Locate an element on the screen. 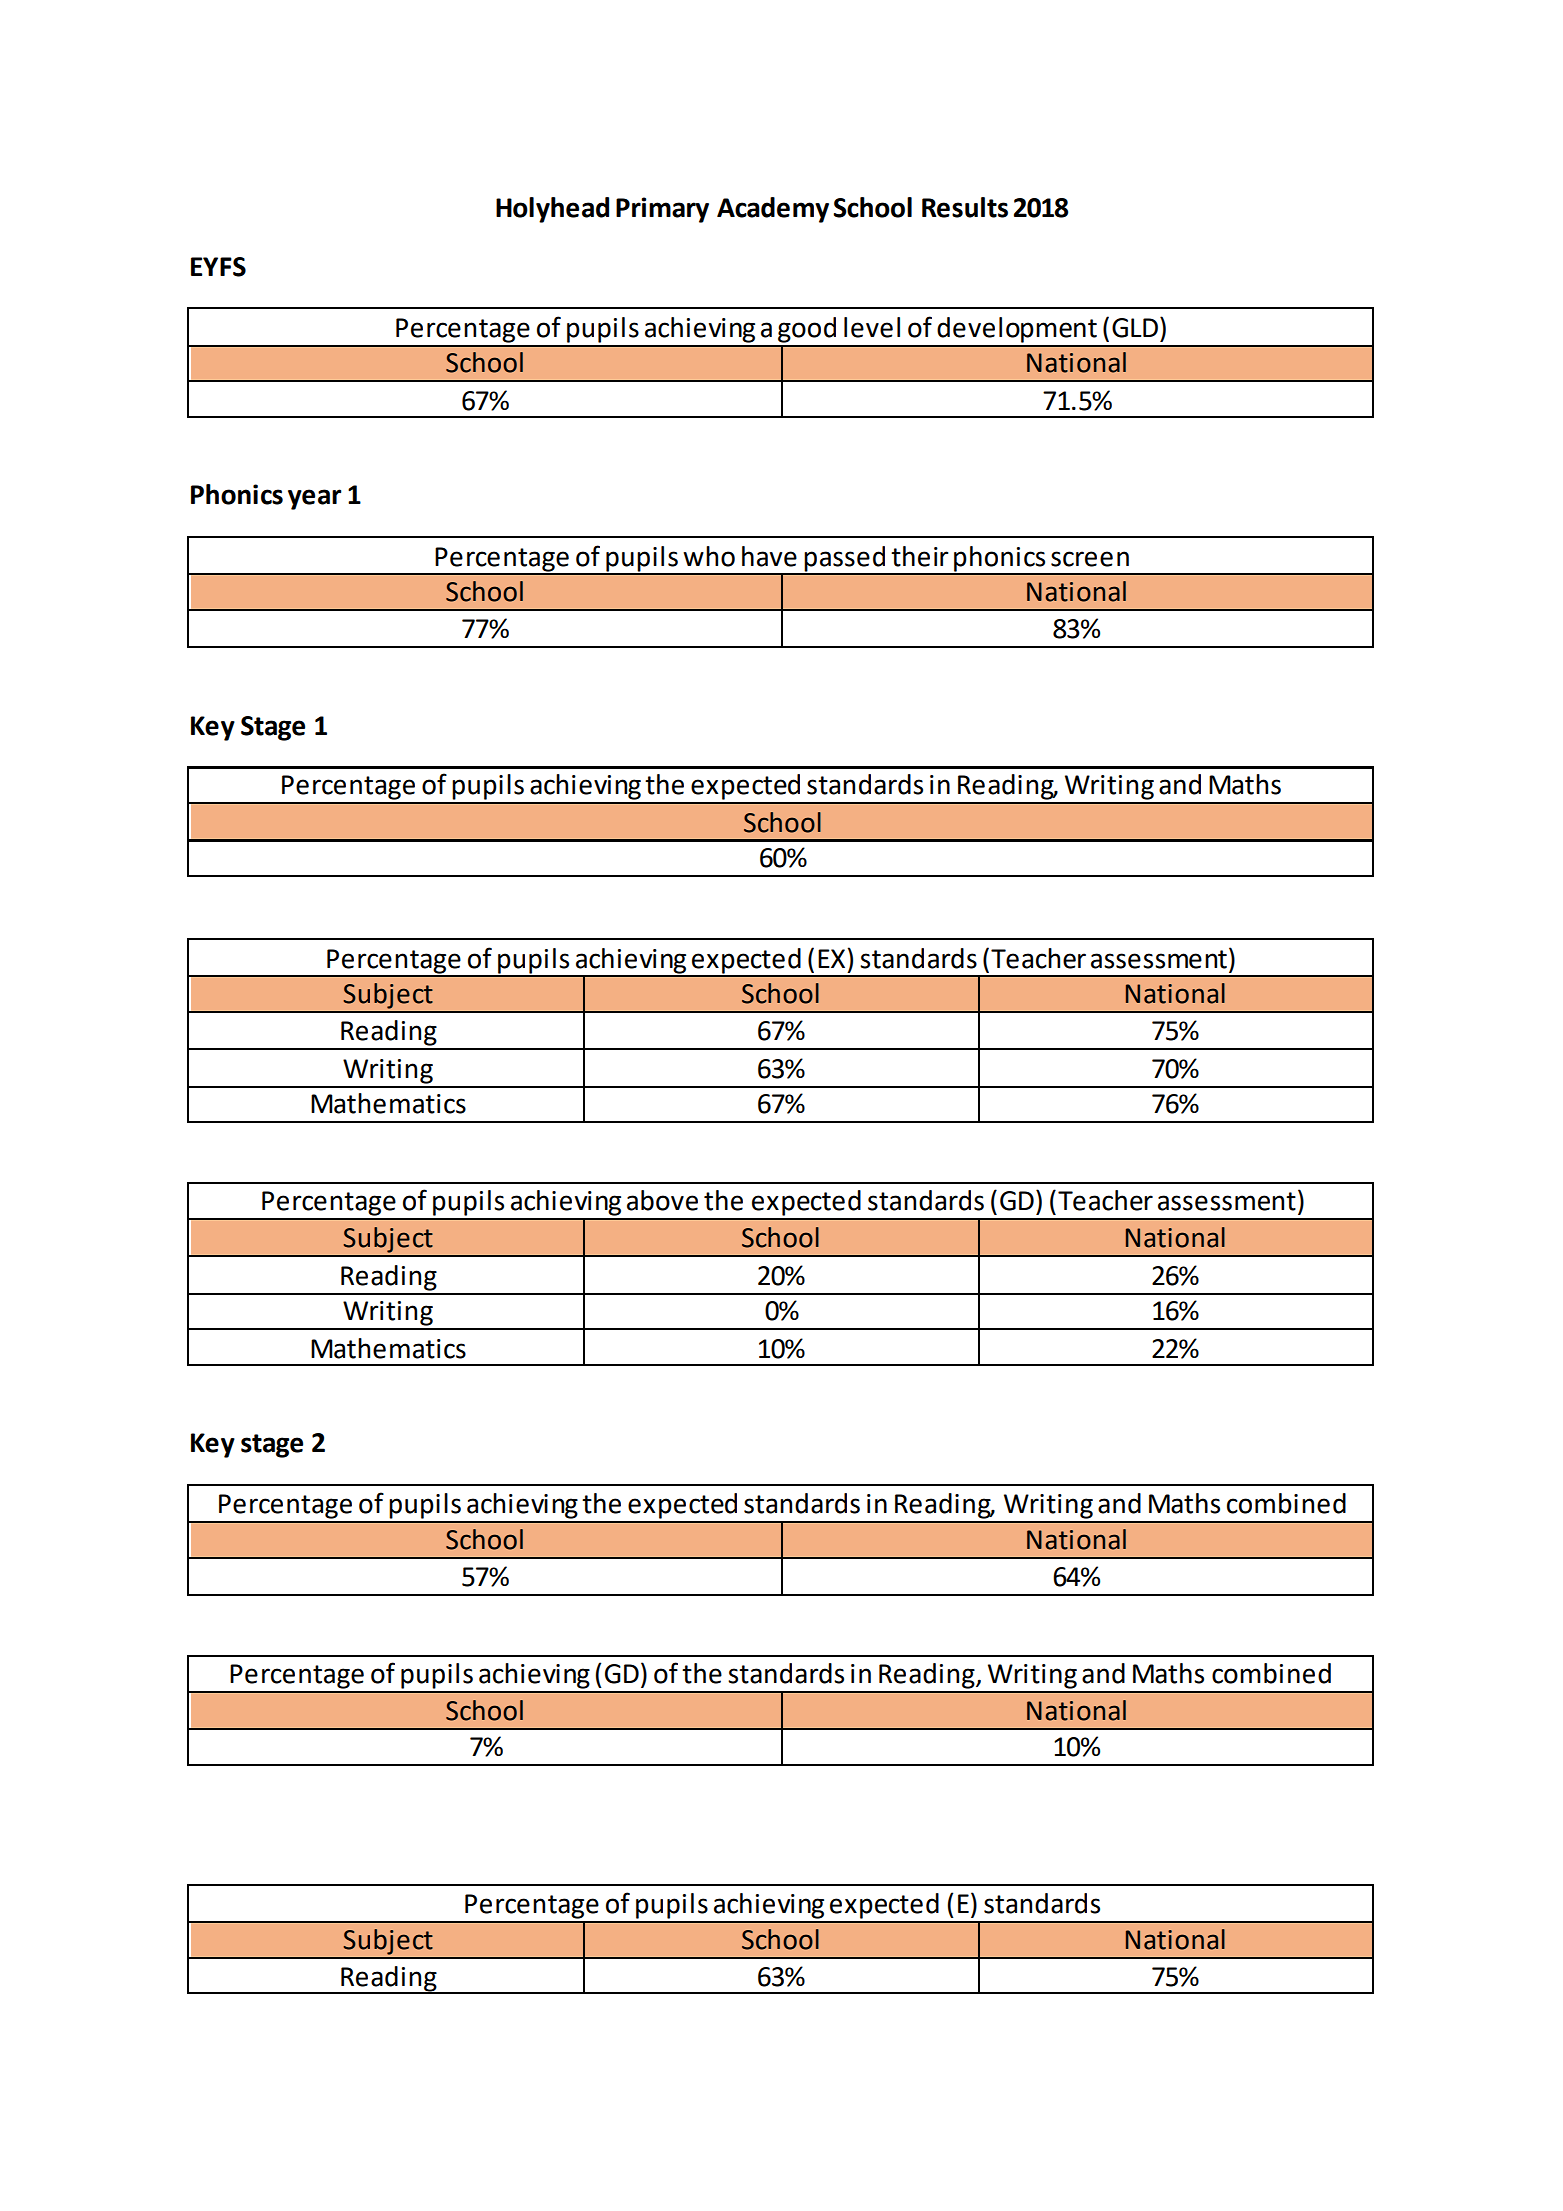 The image size is (1563, 2211). who is located at coordinates (709, 556).
